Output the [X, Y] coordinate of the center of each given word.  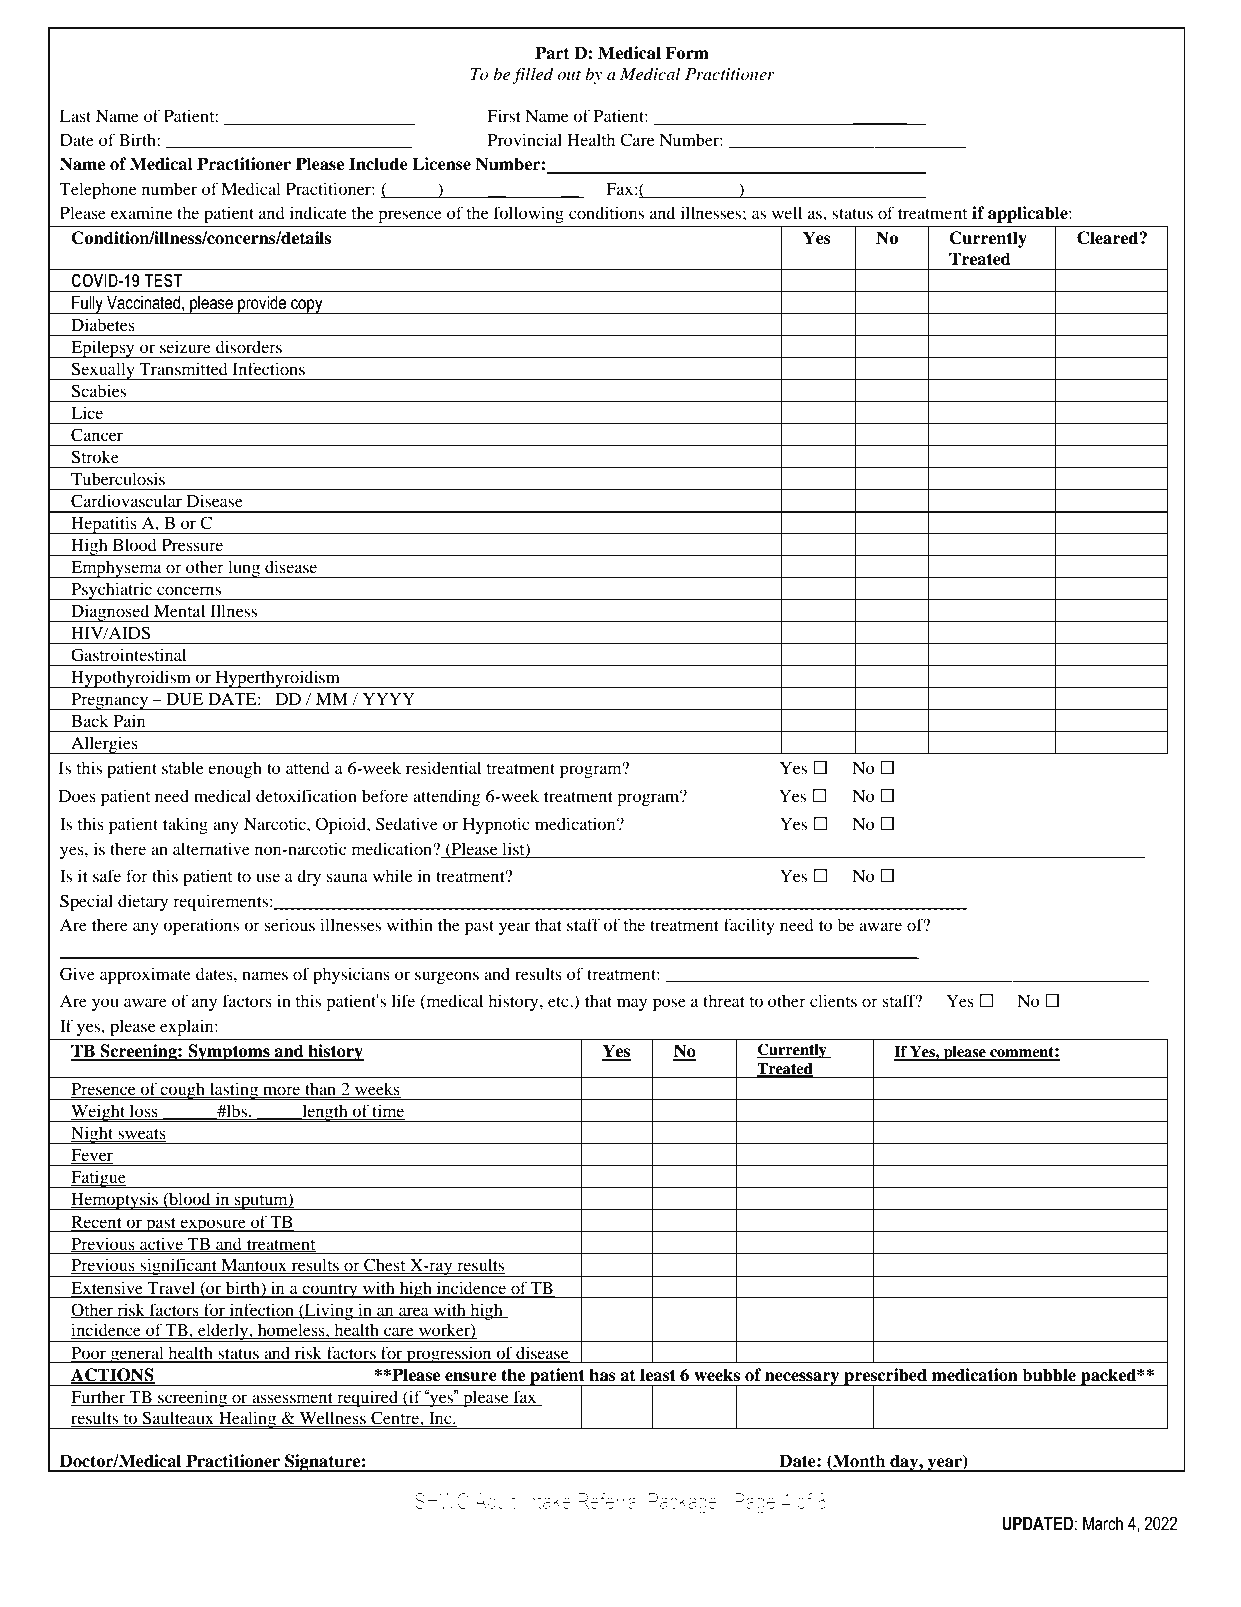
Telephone [98, 190]
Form [687, 53]
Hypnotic [496, 825]
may [632, 1004]
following [529, 214]
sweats [141, 1135]
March [1103, 1524]
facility [749, 926]
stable [183, 767]
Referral [609, 1500]
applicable [1029, 214]
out [569, 75]
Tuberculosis [118, 478]
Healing [248, 1420]
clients [833, 1000]
